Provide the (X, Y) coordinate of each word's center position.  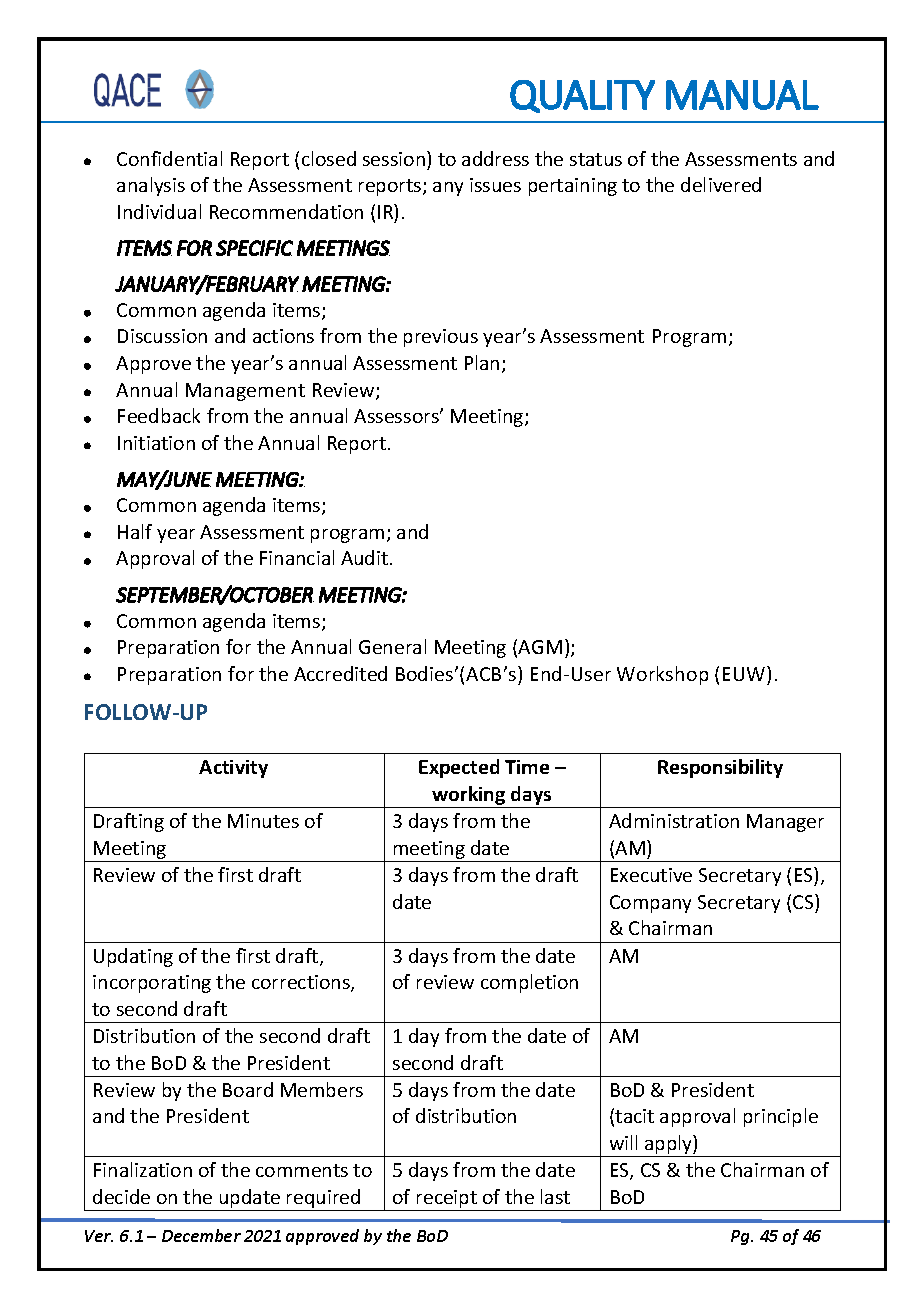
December (201, 1235)
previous (441, 338)
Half (135, 531)
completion (529, 983)
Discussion (162, 336)
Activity (233, 769)
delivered (721, 184)
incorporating (152, 984)
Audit (366, 557)
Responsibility (720, 768)
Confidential (169, 158)
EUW (745, 673)
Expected (459, 768)
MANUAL (742, 95)
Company (650, 904)
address (495, 158)
